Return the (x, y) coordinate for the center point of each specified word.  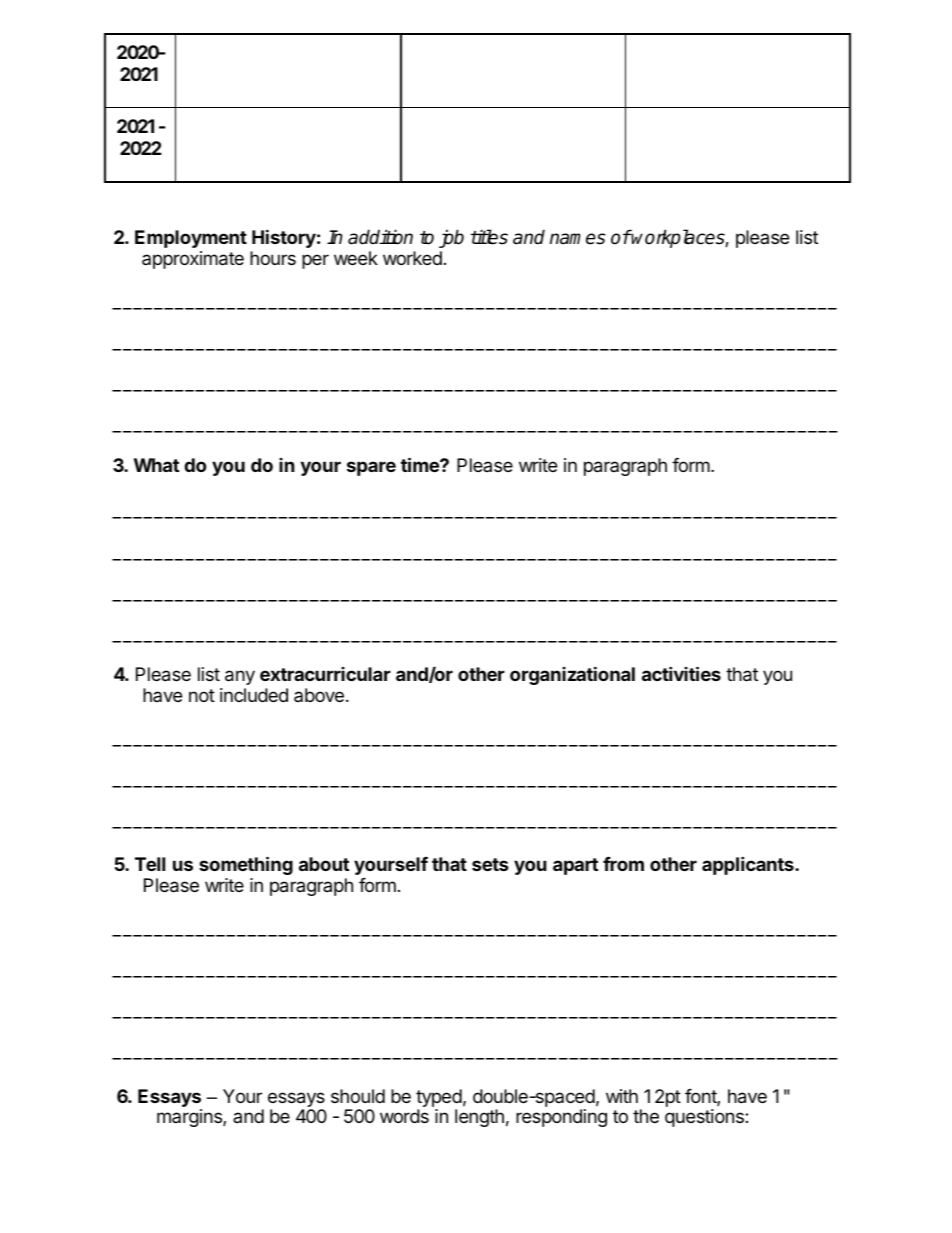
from (623, 864)
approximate (193, 260)
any (240, 677)
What (156, 465)
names (578, 239)
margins (190, 1118)
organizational (572, 675)
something (246, 865)
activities (681, 673)
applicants (749, 865)
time (421, 464)
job (451, 238)
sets (490, 864)
